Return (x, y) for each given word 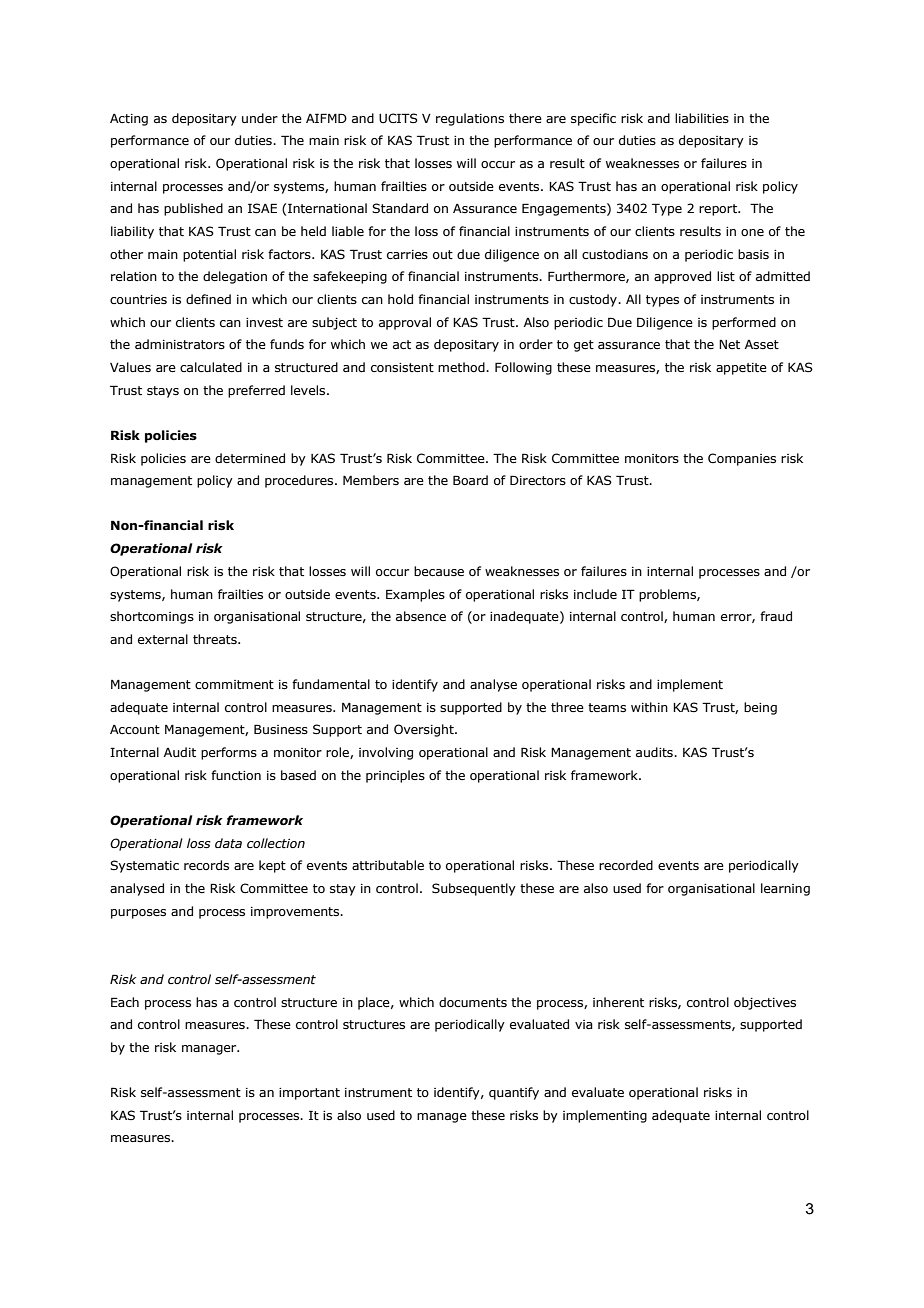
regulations (470, 119)
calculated (211, 367)
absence (421, 616)
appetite (741, 369)
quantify (514, 1093)
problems (668, 595)
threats (216, 639)
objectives (765, 1003)
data (228, 843)
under (260, 118)
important (309, 1094)
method (462, 367)
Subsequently (474, 889)
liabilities (702, 118)
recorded (626, 865)
